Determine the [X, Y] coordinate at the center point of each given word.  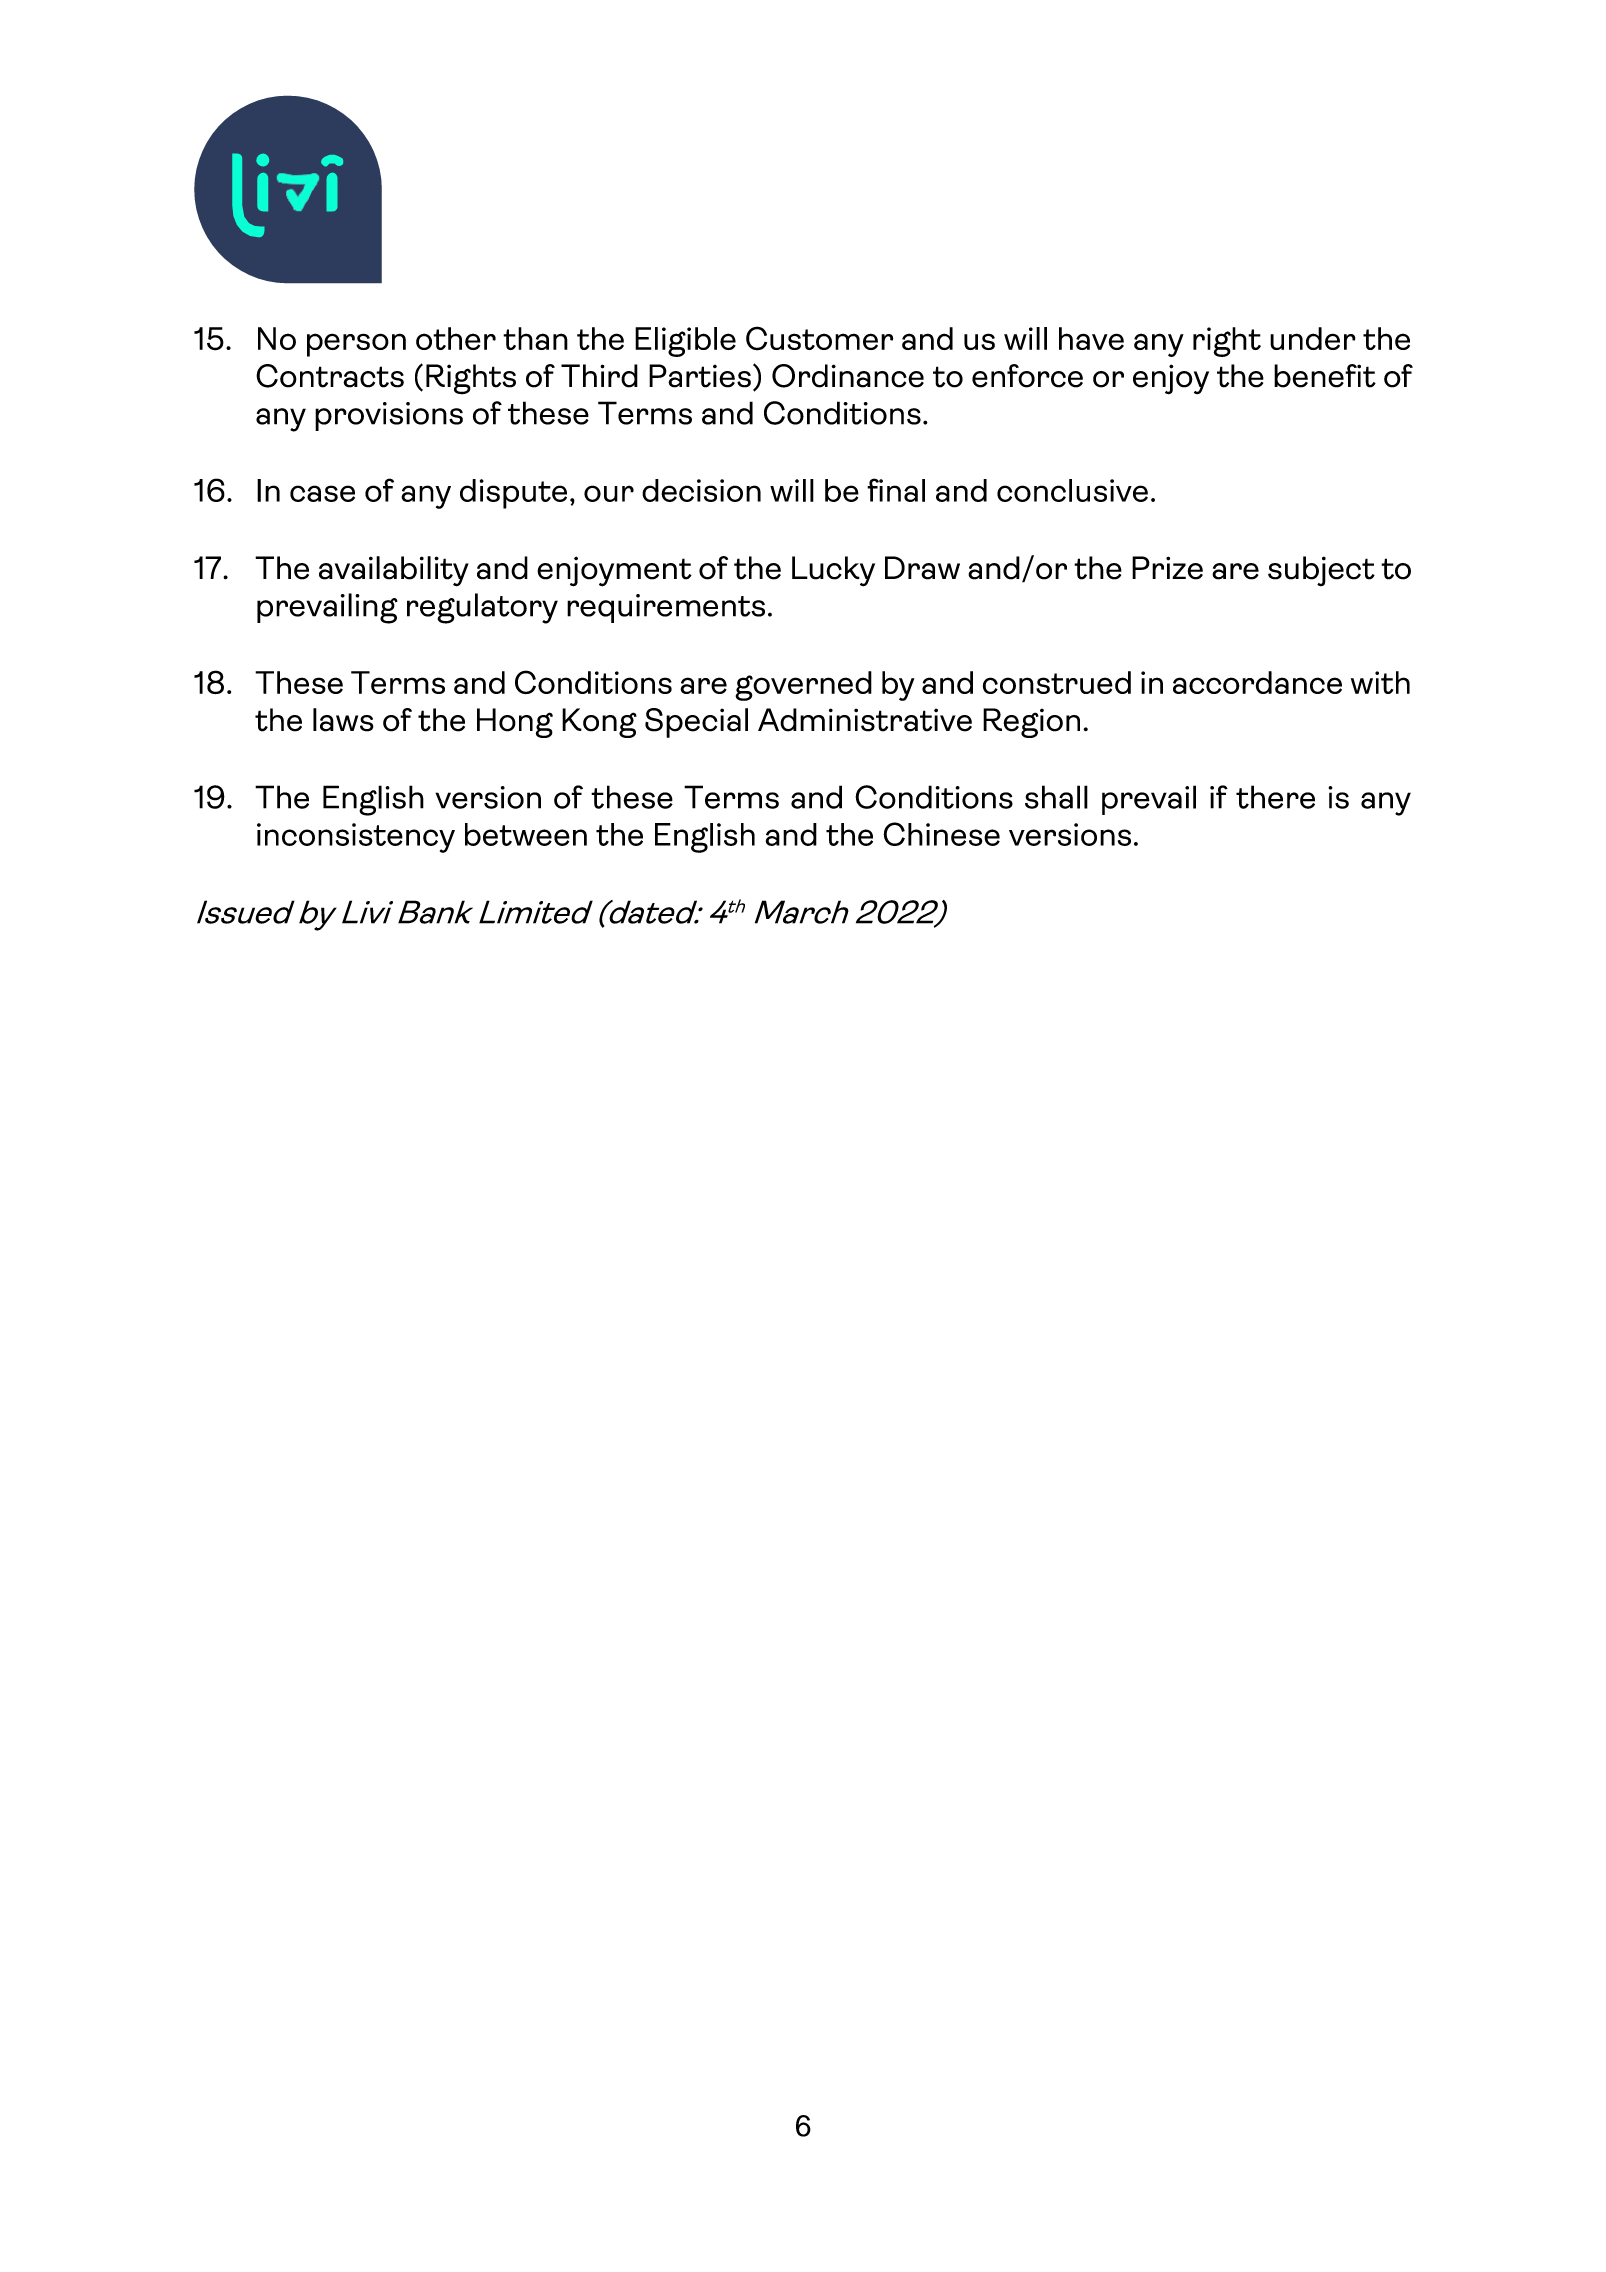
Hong [515, 723]
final [896, 490]
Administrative [865, 720]
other [456, 338]
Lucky [833, 571]
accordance [1257, 682]
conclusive [1072, 490]
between [526, 834]
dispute [513, 494]
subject [1321, 571]
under [1313, 338]
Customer [819, 338]
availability [394, 571]
